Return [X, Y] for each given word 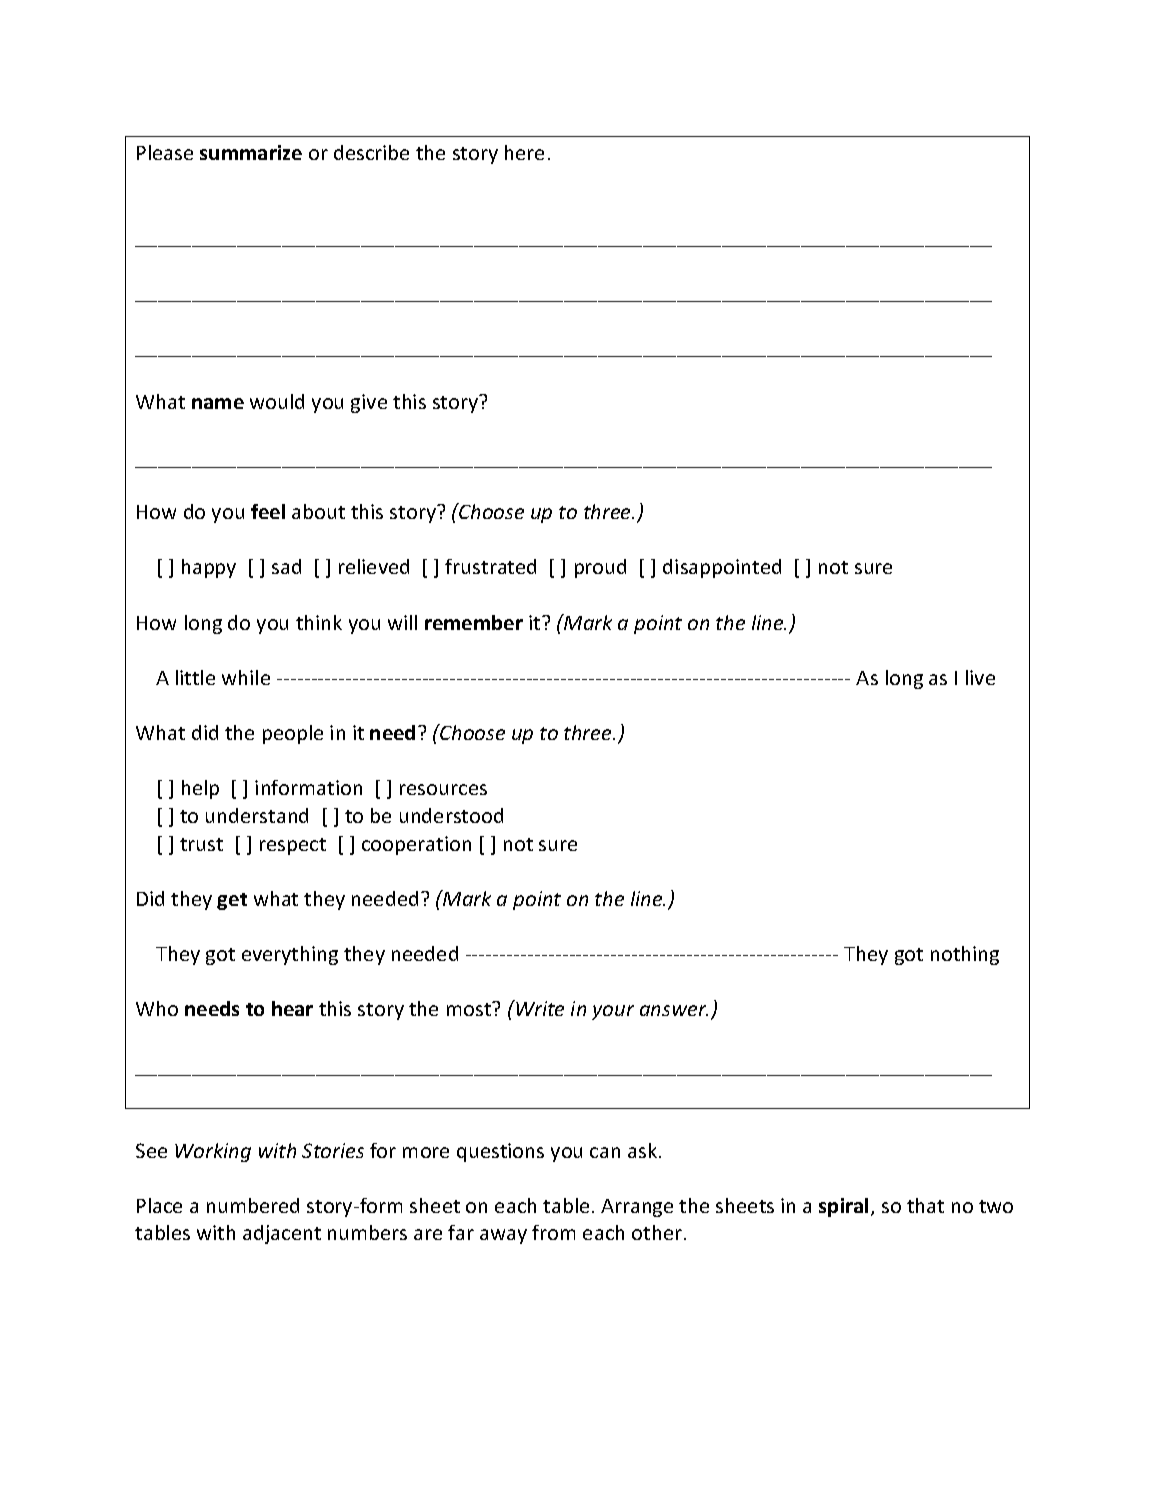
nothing [965, 955]
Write [539, 1008]
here [524, 152]
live [980, 677]
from [553, 1232]
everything [290, 955]
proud [600, 568]
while [246, 677]
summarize [251, 152]
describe [371, 152]
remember [474, 622]
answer [674, 1010]
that [925, 1205]
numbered [253, 1205]
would [277, 401]
